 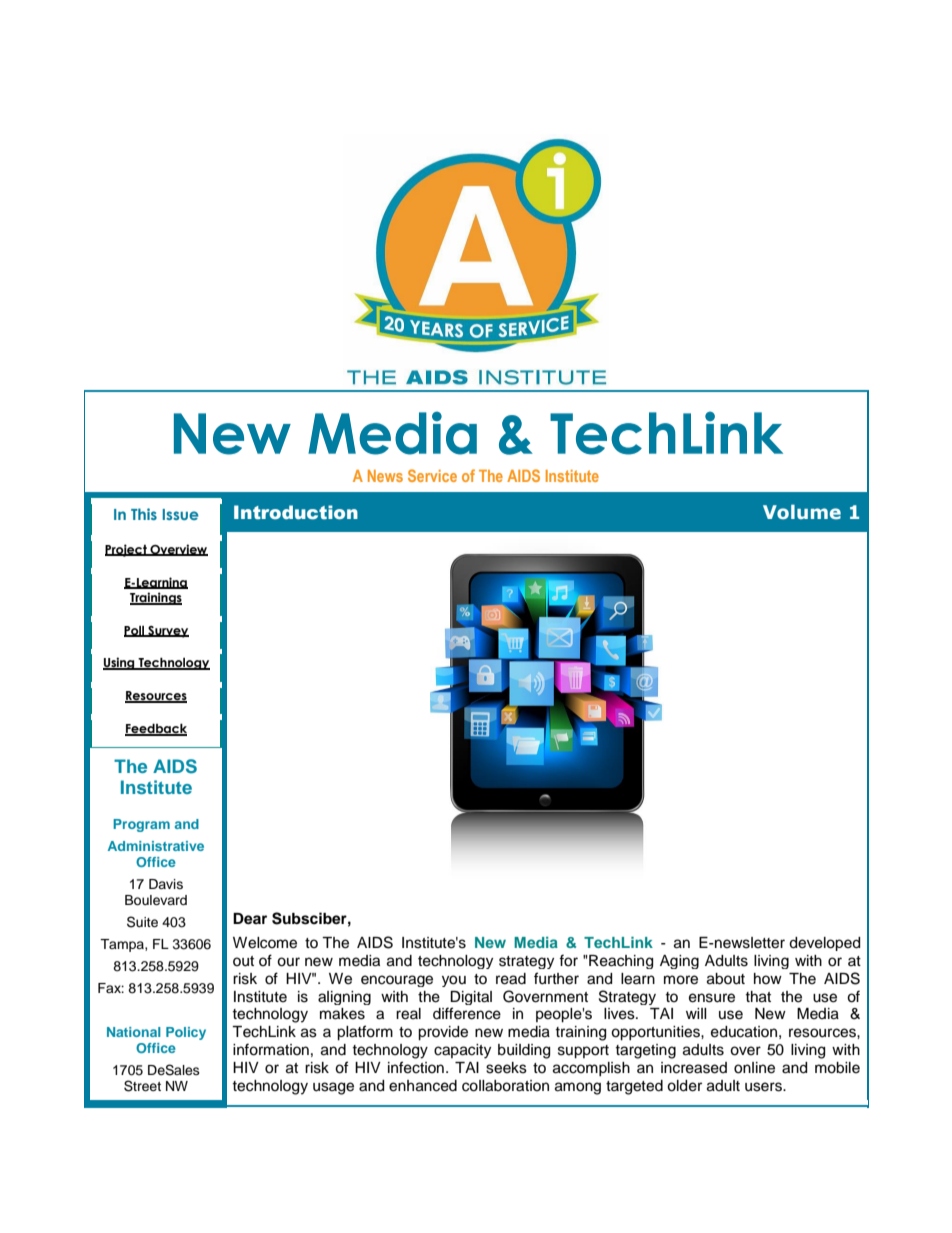 I want to click on seeks, so click(x=506, y=1068).
